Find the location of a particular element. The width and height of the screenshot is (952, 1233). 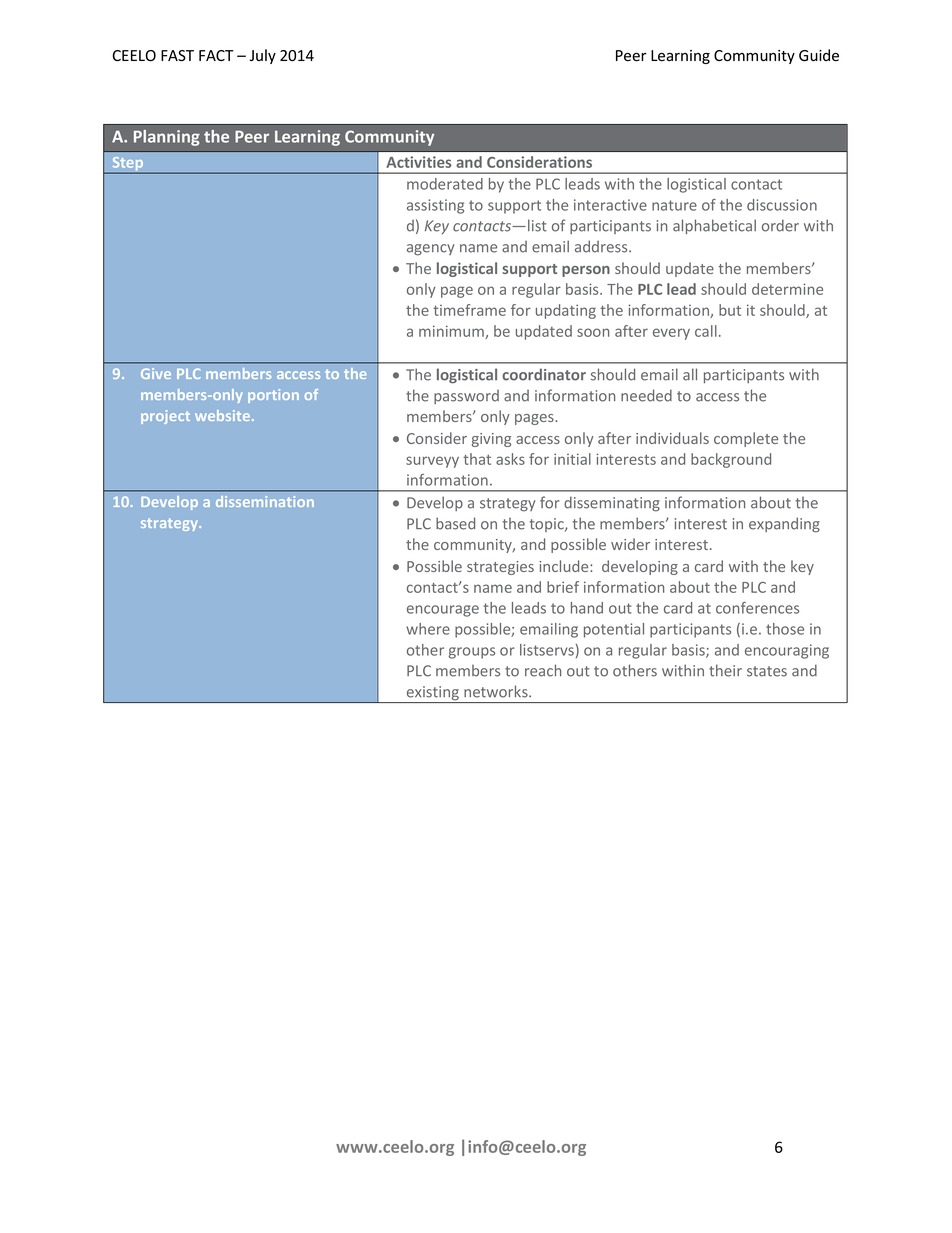

networks is located at coordinates (497, 691).
